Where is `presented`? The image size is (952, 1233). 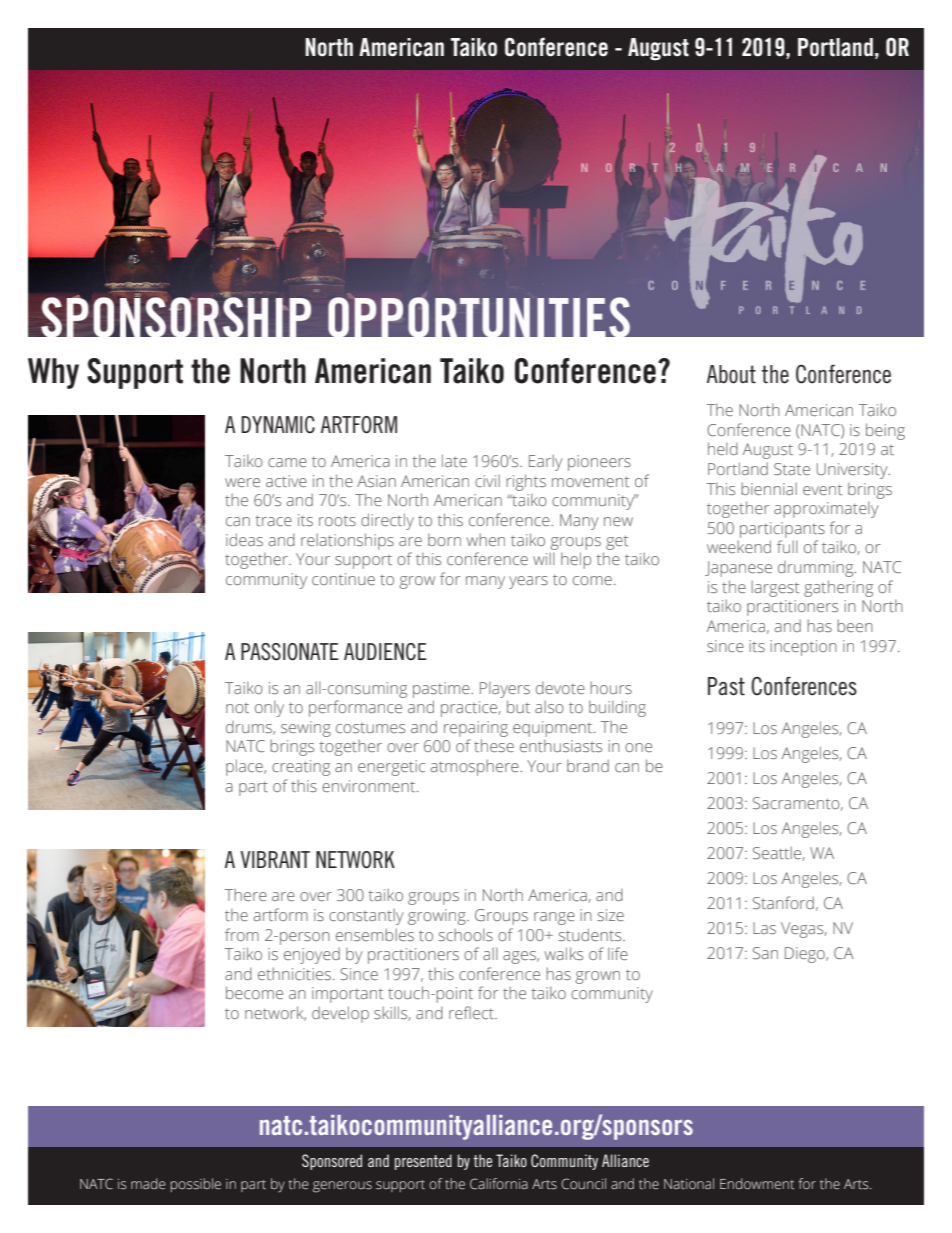 presented is located at coordinates (423, 1162).
